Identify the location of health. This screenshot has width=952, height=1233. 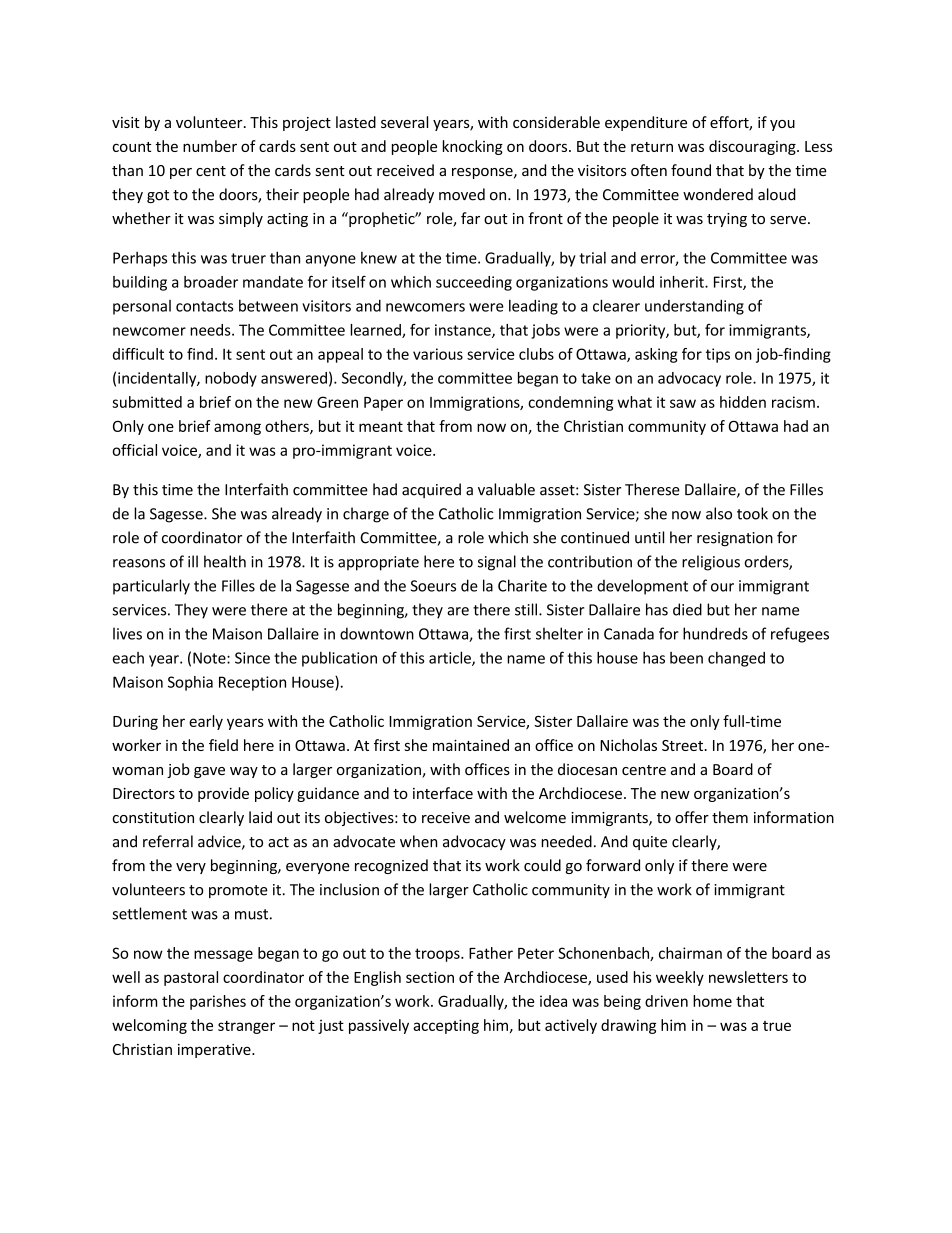
(225, 561).
